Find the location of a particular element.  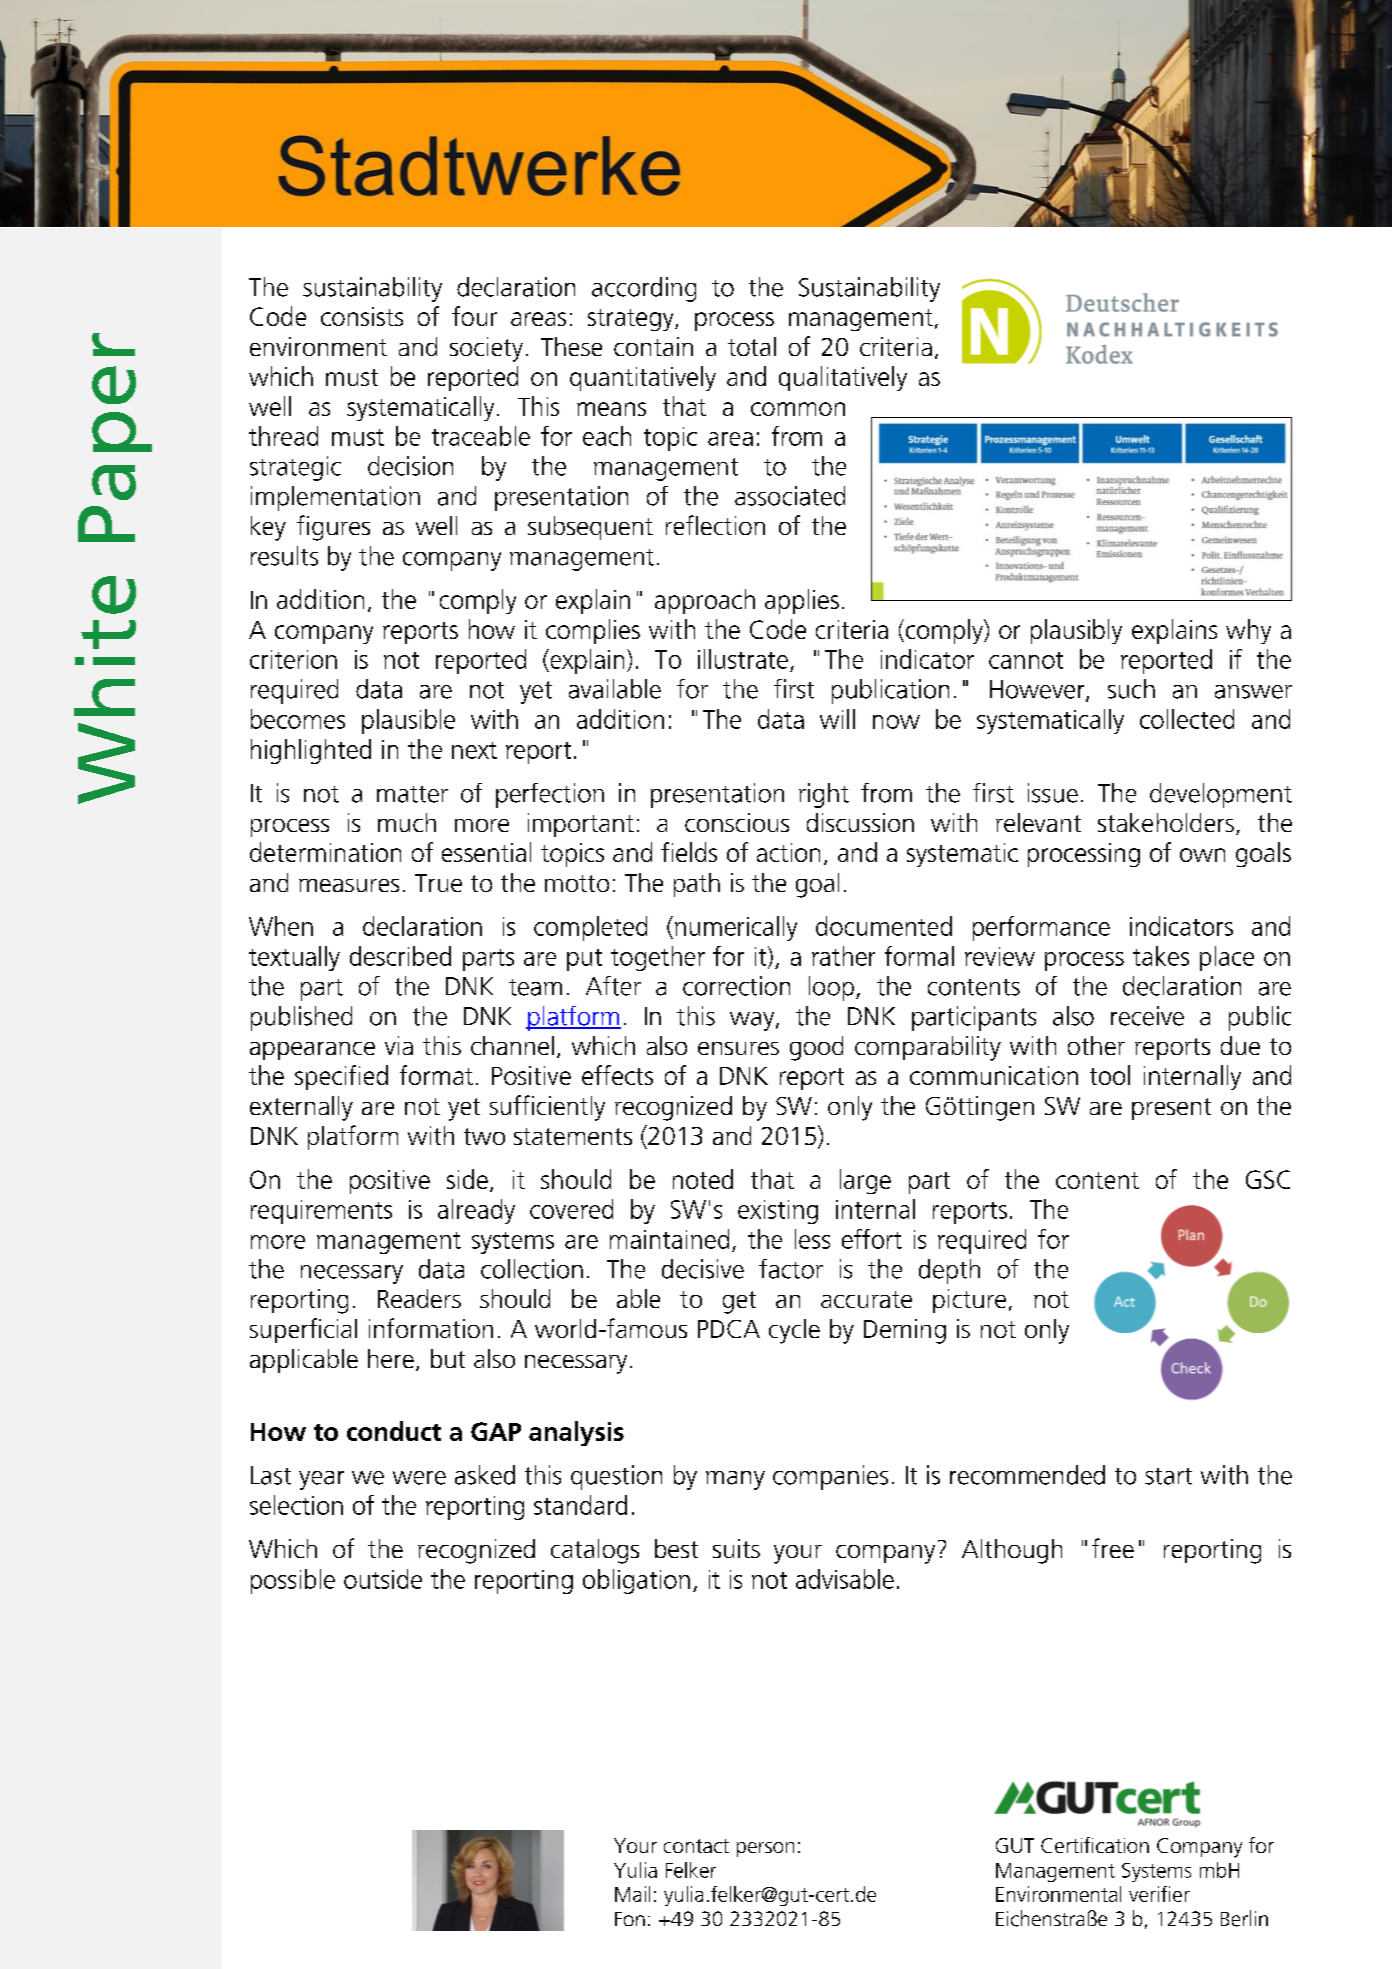

many is located at coordinates (735, 1480).
